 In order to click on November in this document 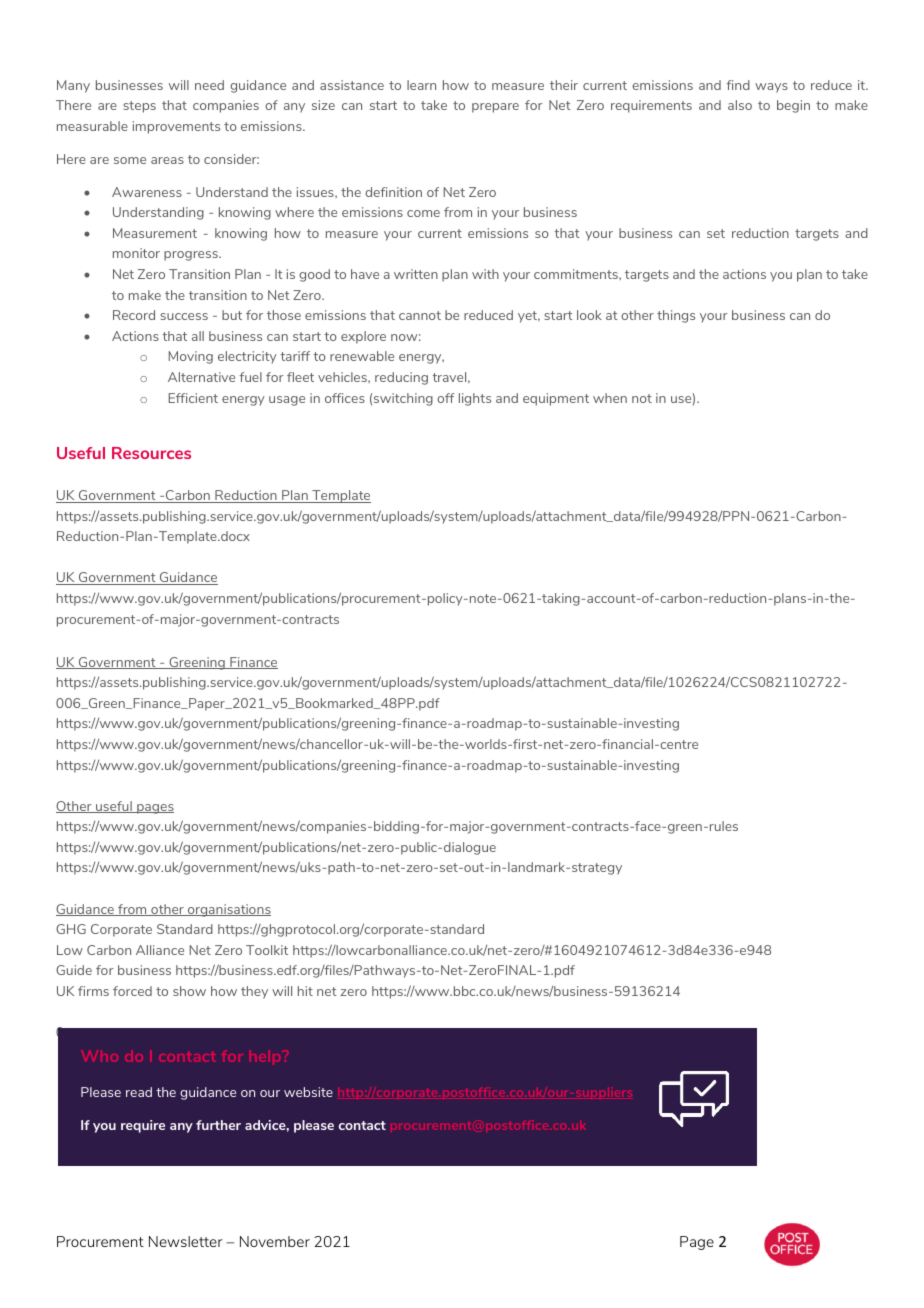, I will do `click(275, 1241)`.
